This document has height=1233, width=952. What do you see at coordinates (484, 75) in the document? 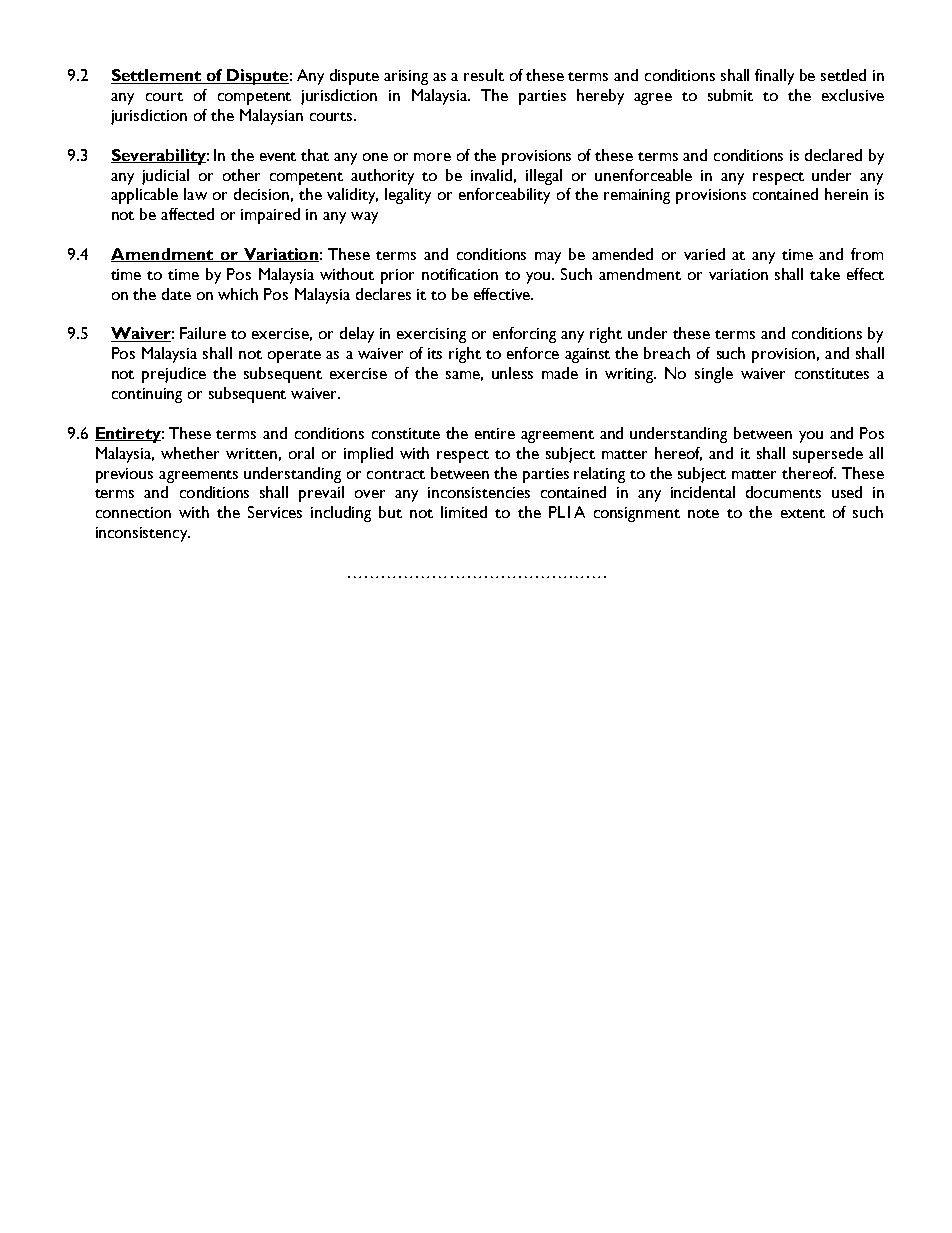
I see `result` at bounding box center [484, 75].
